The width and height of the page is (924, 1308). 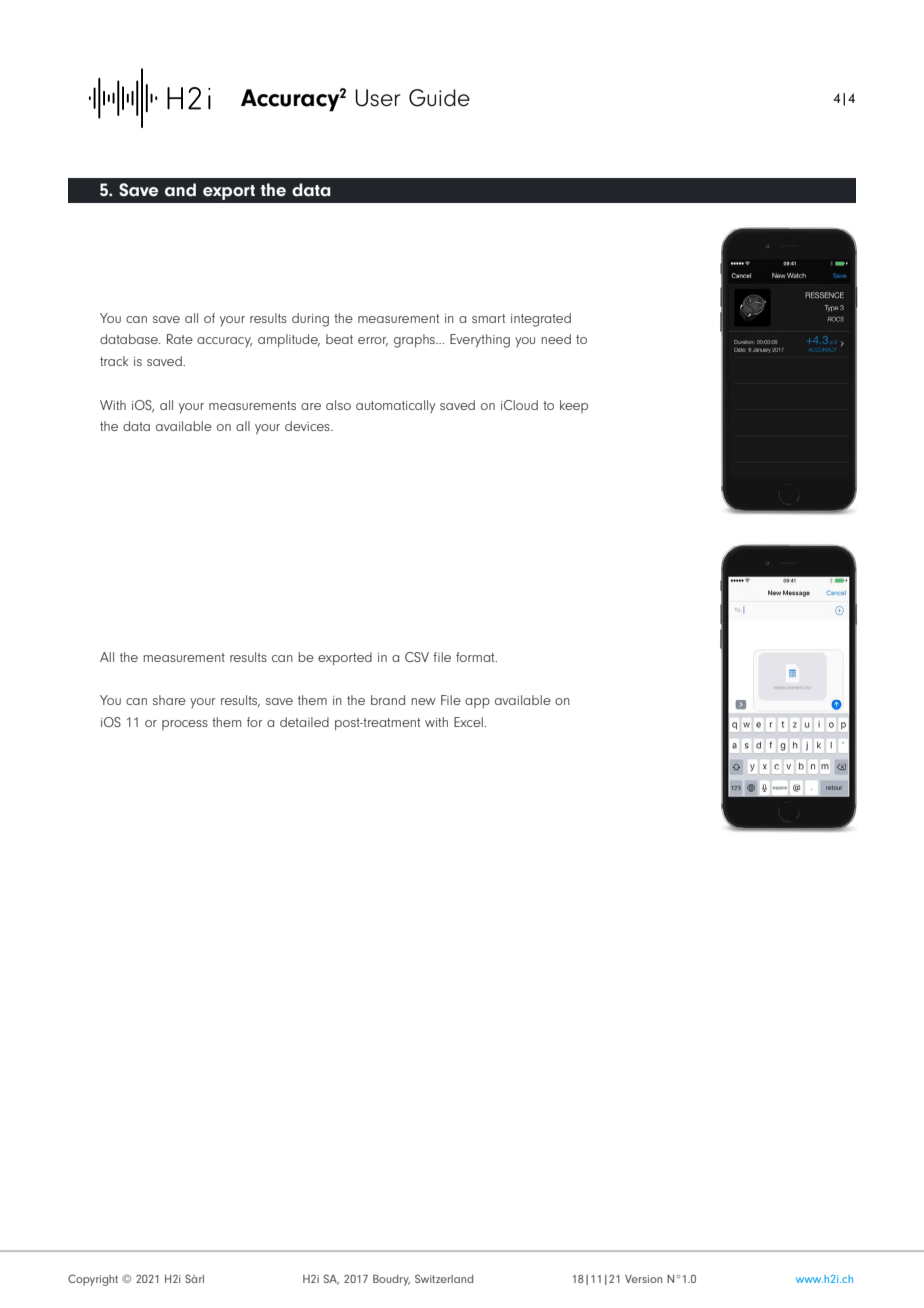 I want to click on process, so click(x=185, y=725).
